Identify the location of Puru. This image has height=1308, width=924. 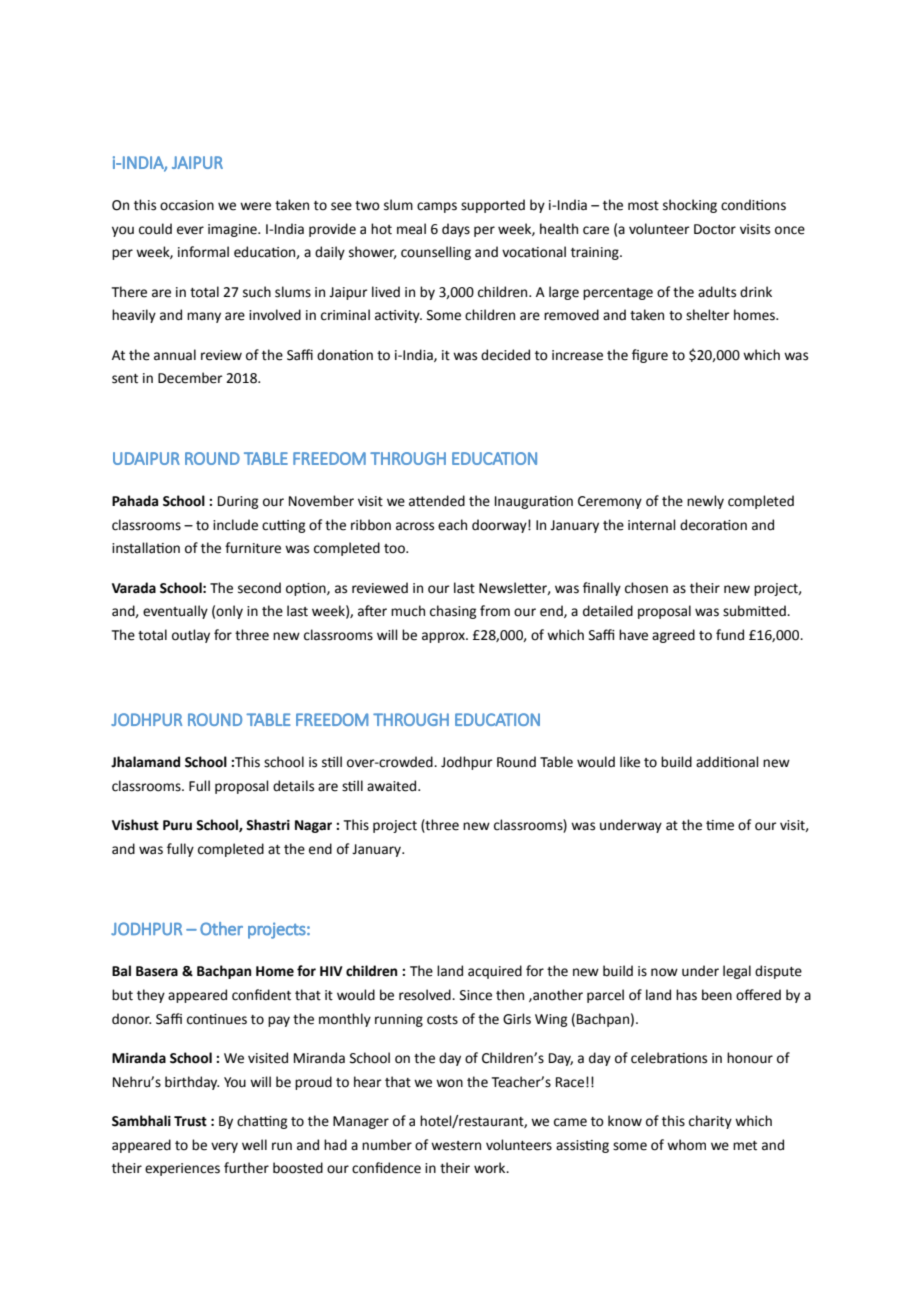
(177, 825).
